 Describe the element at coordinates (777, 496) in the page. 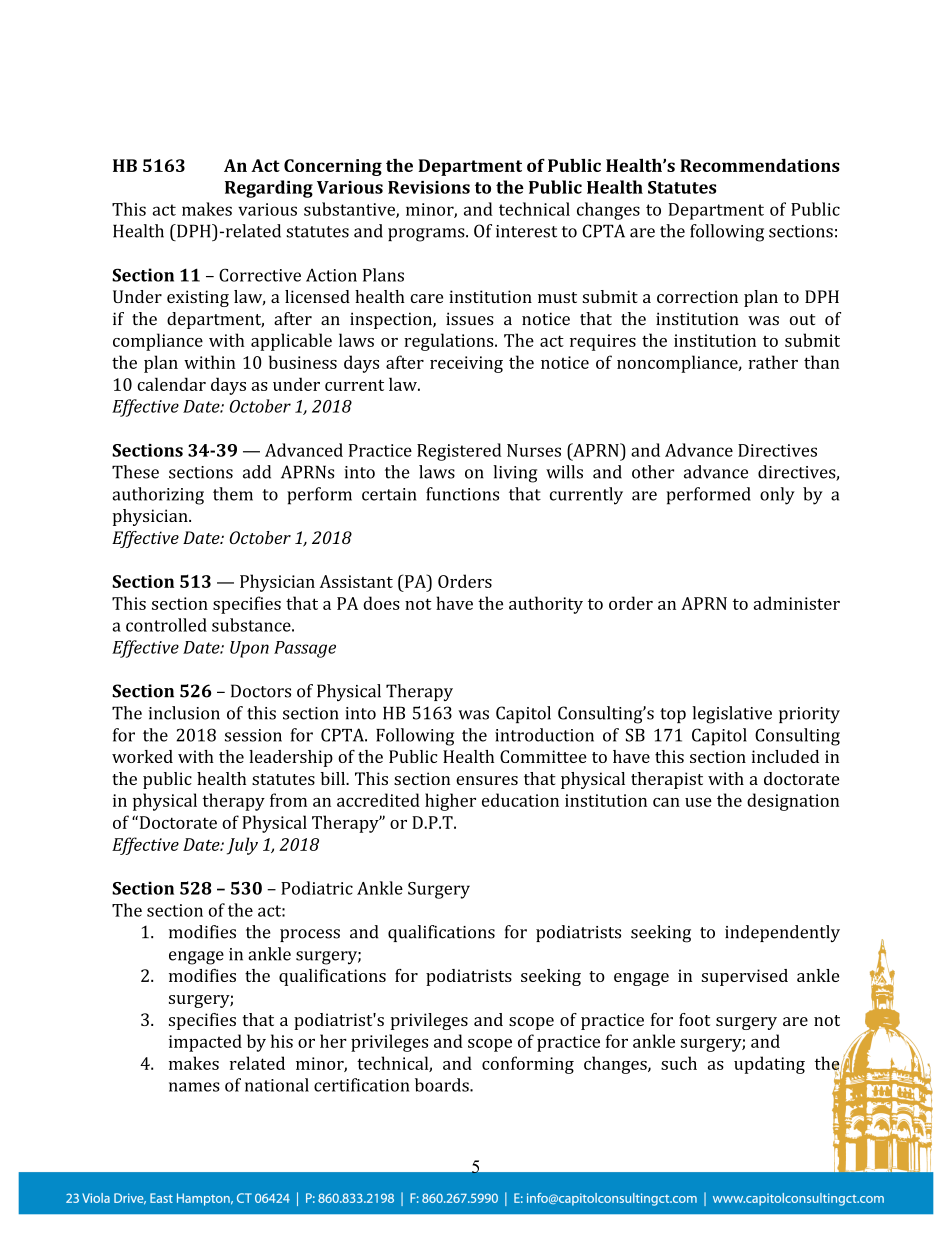

I see `only` at that location.
